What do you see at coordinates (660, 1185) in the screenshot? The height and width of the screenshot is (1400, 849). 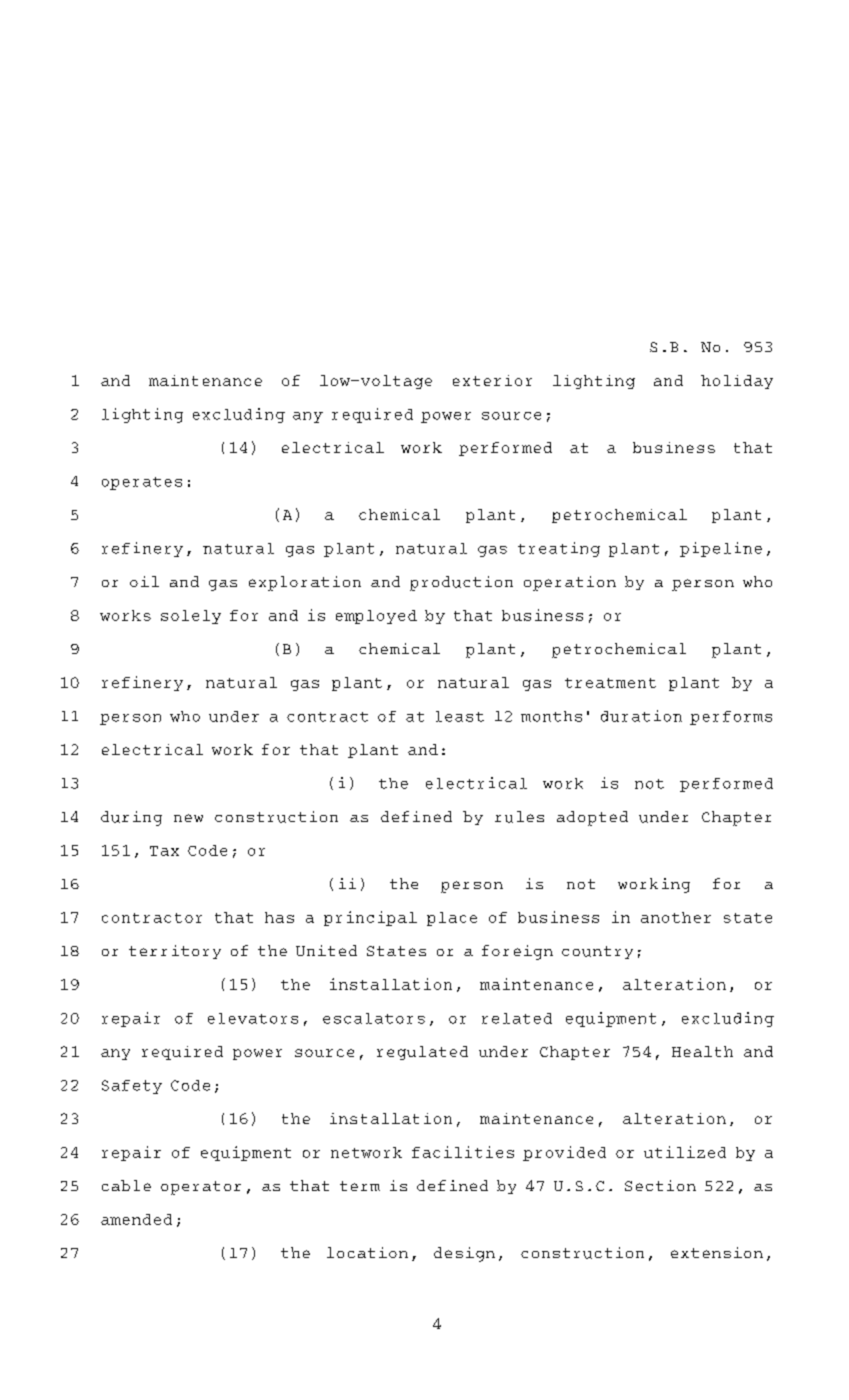 I see `Section` at bounding box center [660, 1185].
